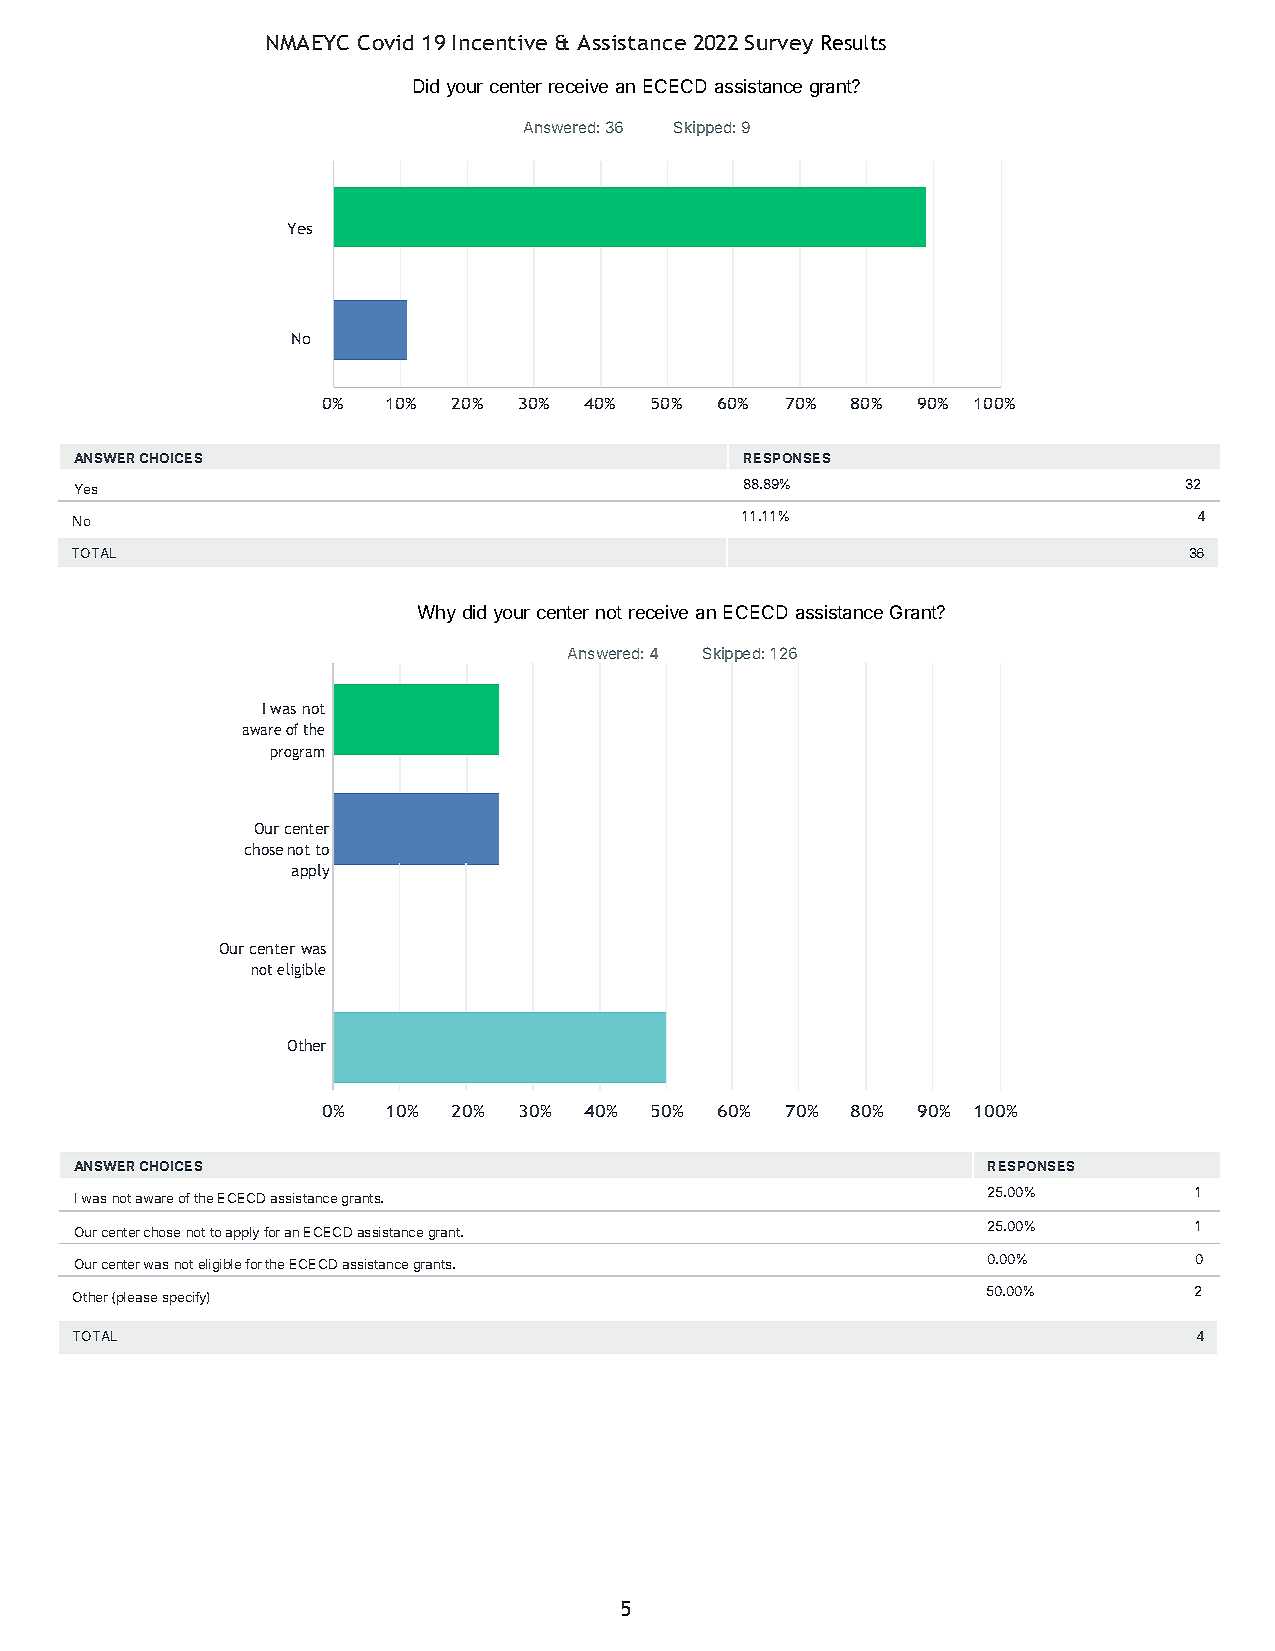  What do you see at coordinates (437, 614) in the page?
I see `Why` at bounding box center [437, 614].
